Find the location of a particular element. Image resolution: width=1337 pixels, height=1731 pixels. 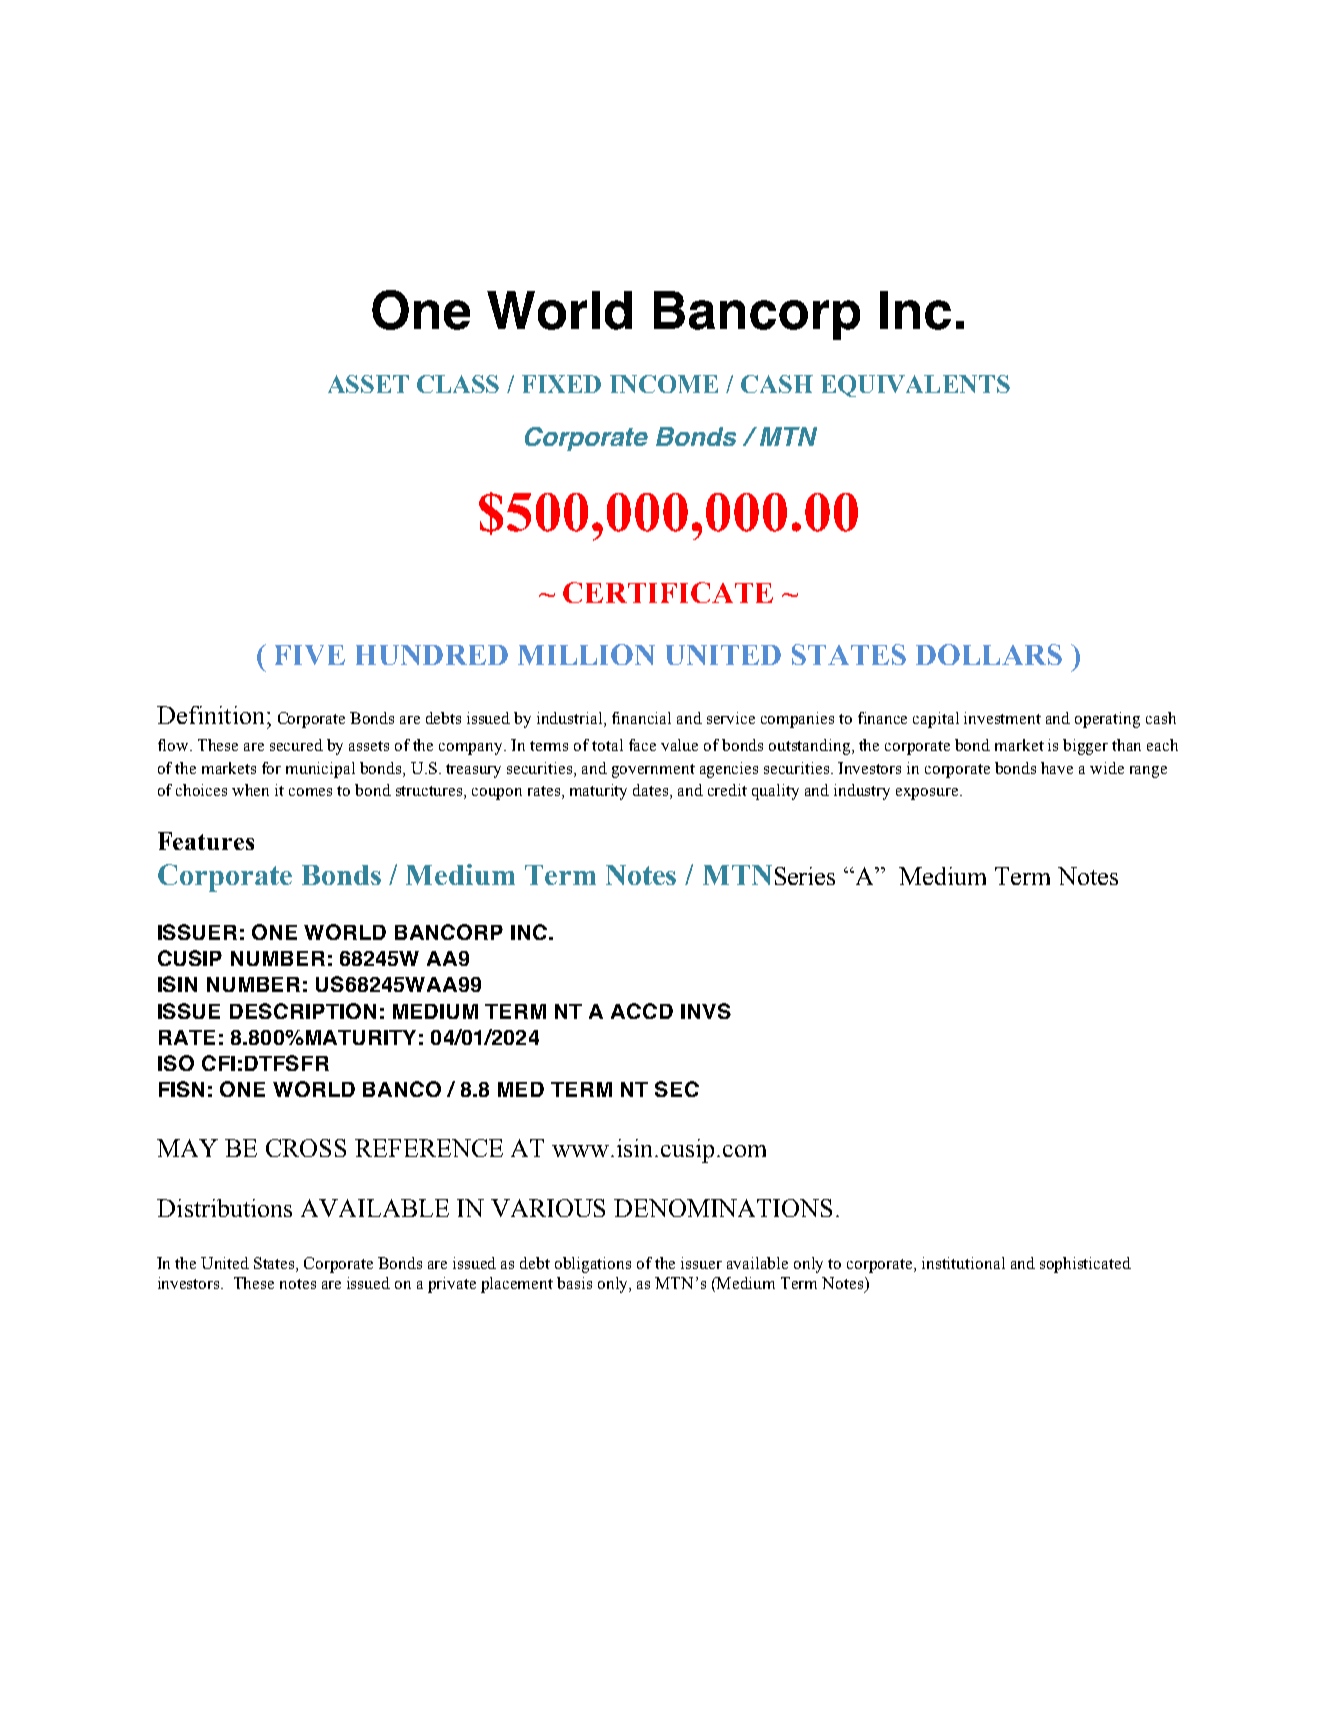

Features is located at coordinates (206, 841).
